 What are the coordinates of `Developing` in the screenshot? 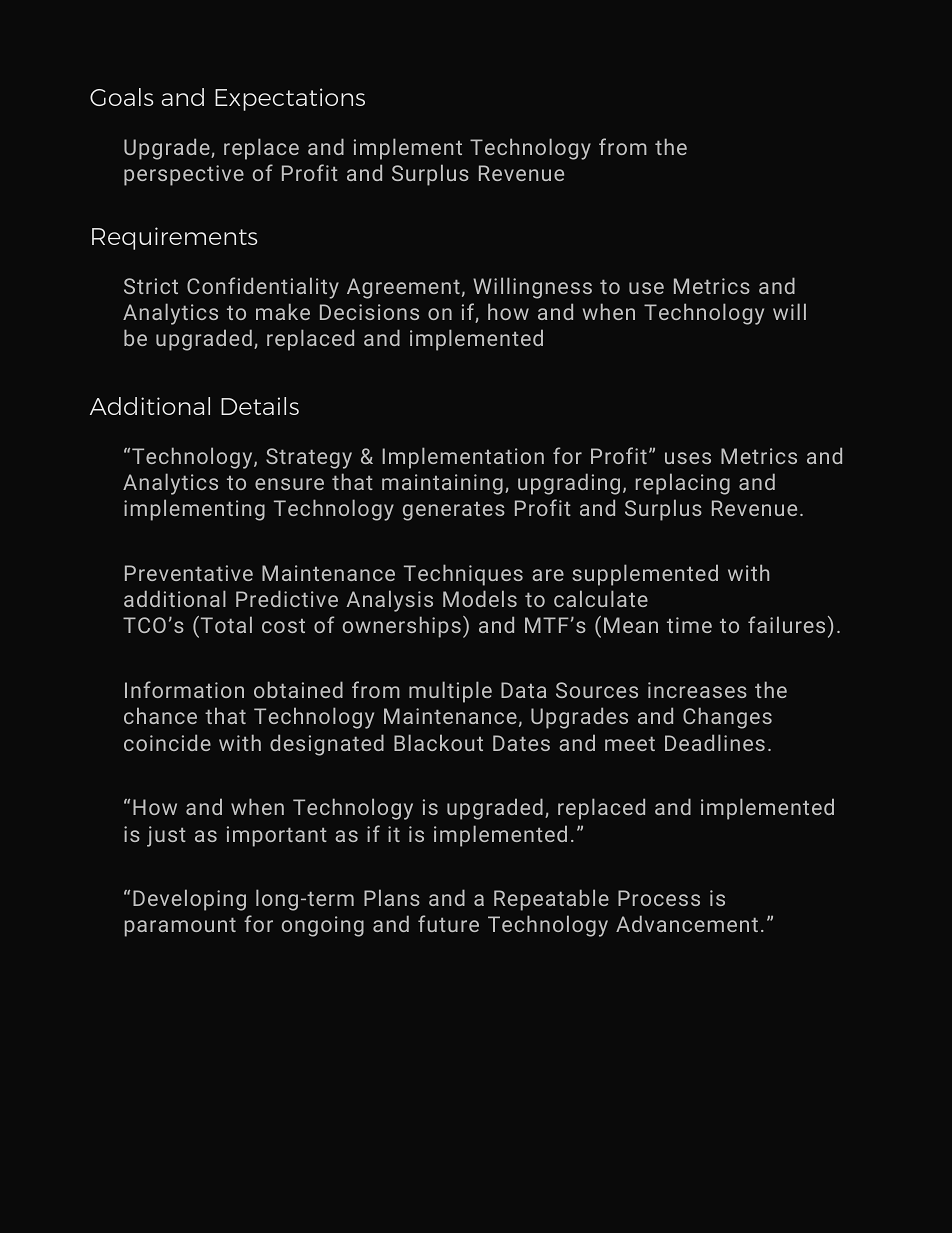 It's located at (189, 900).
